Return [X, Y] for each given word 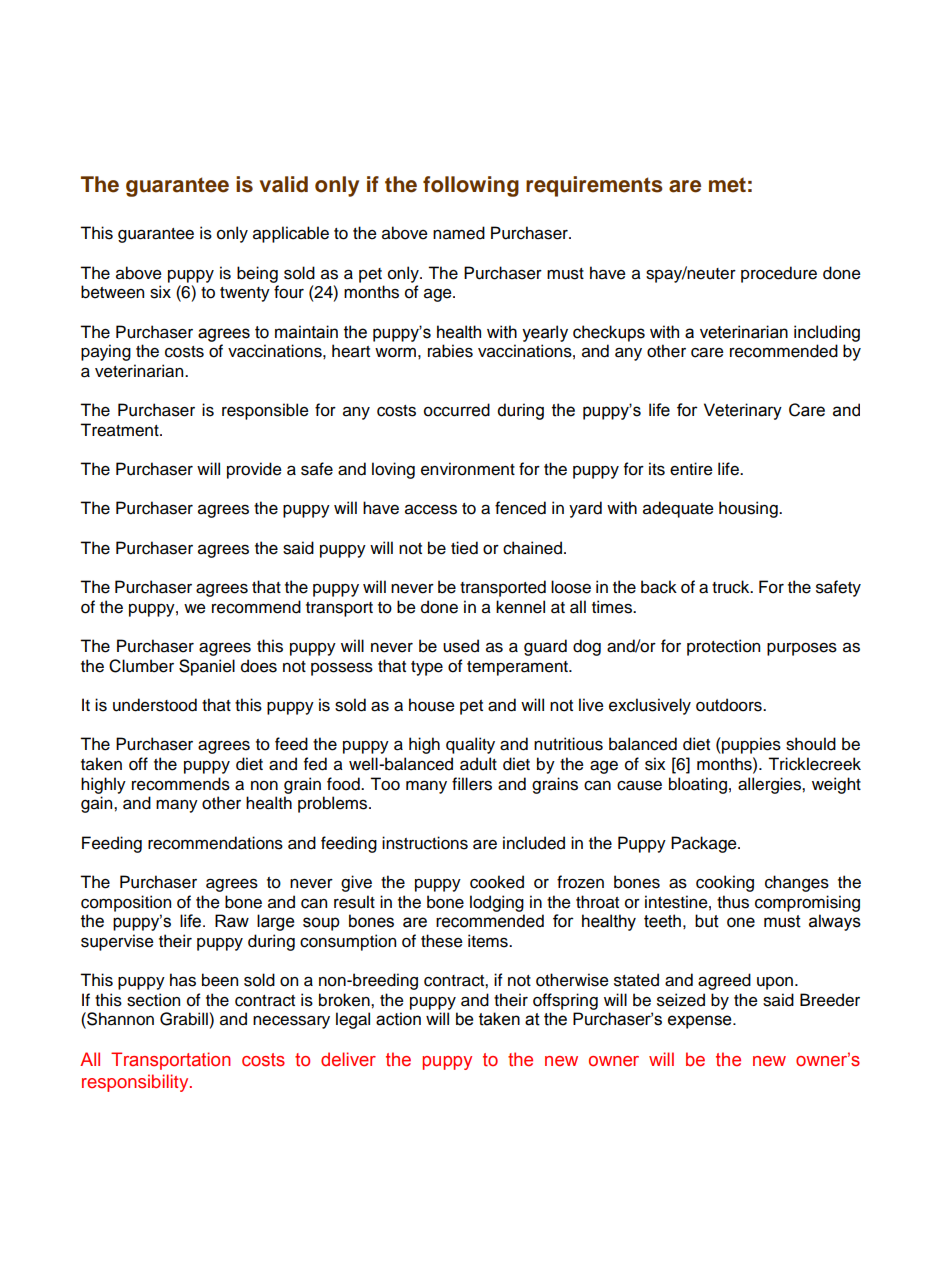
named [459, 233]
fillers [472, 784]
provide [254, 470]
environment [468, 469]
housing [749, 509]
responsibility [136, 1083]
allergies [770, 785]
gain [98, 804]
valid [284, 184]
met [727, 185]
